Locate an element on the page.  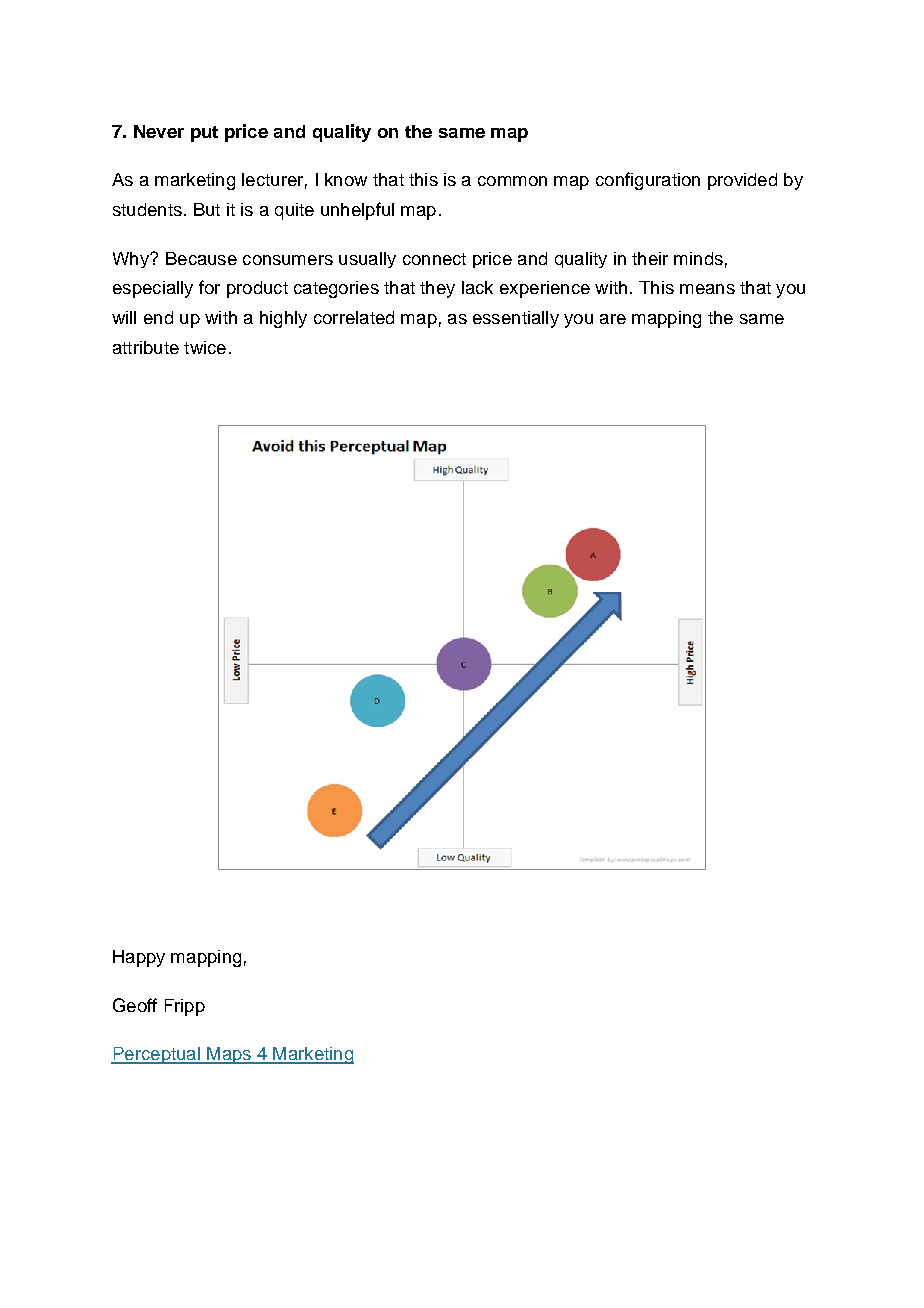
are is located at coordinates (613, 319).
